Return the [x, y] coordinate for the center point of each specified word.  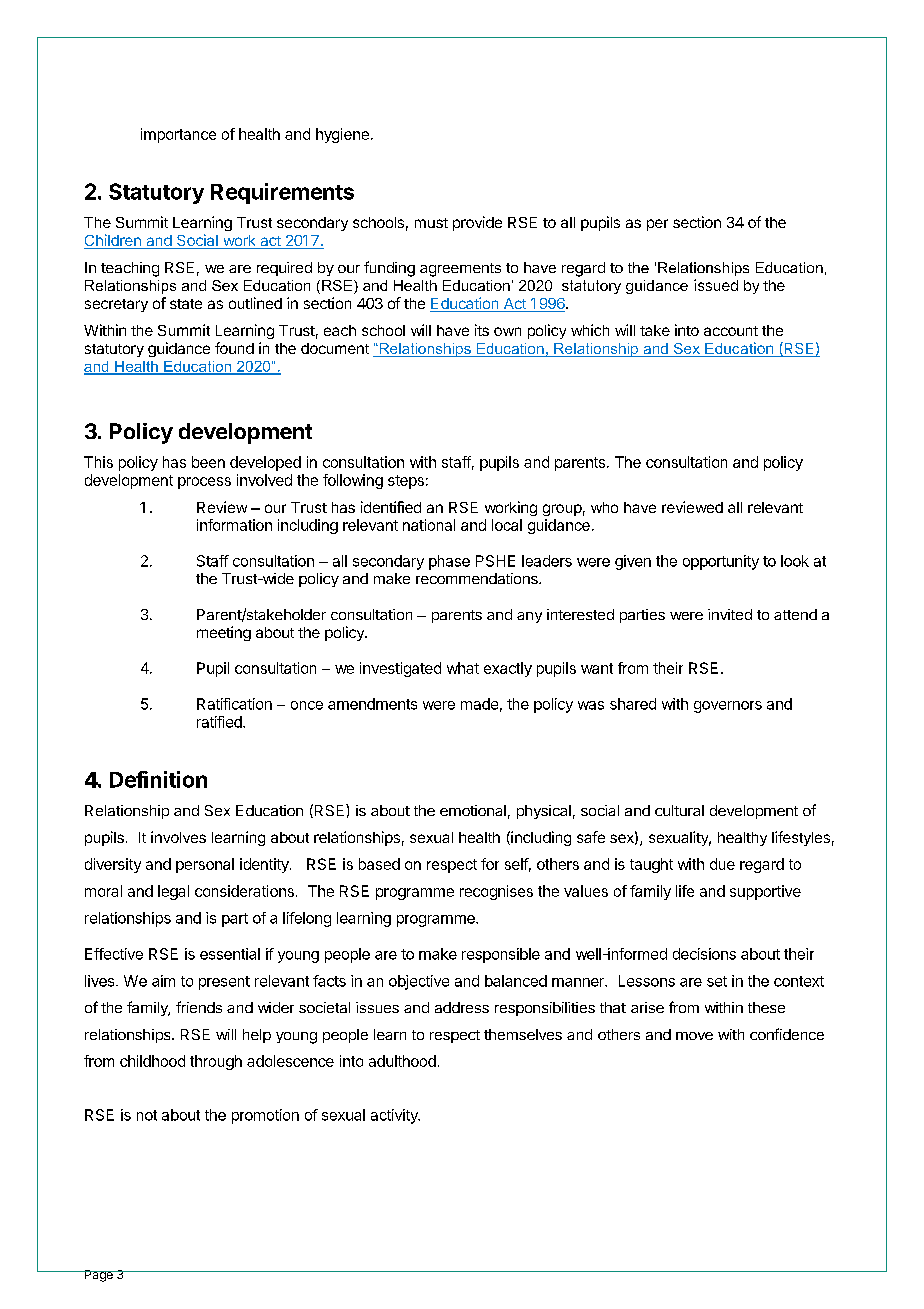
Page [98, 1276]
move [694, 1036]
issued [716, 285]
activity [395, 1116]
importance [178, 135]
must [431, 223]
